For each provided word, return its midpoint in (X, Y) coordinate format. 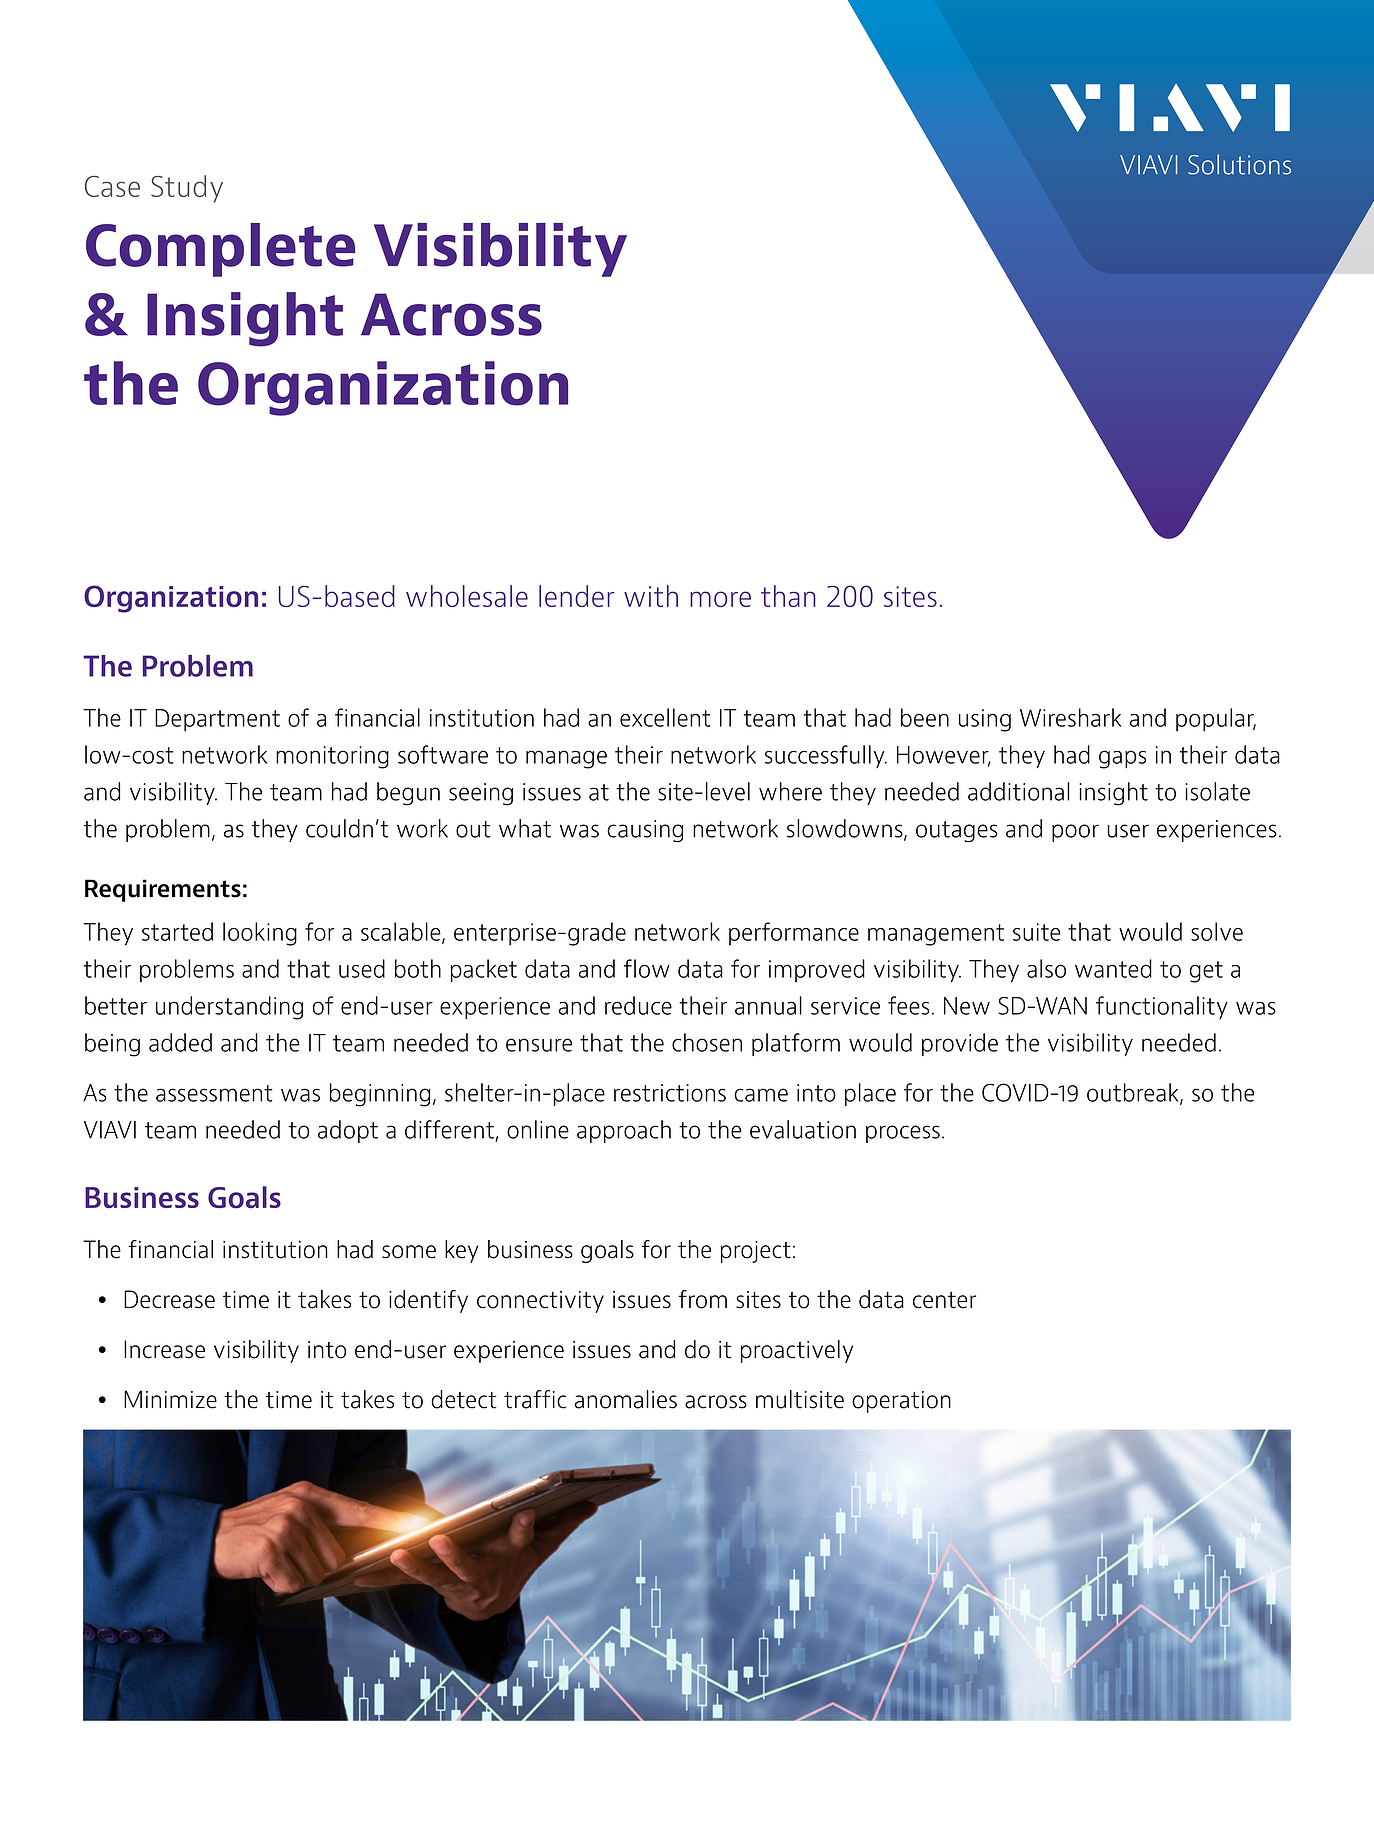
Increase (164, 1349)
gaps (1122, 759)
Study (187, 189)
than (788, 596)
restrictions (670, 1093)
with (651, 596)
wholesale (467, 596)
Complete (220, 250)
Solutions (1239, 164)
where (790, 791)
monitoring (332, 757)
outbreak (1134, 1093)
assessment (214, 1093)
